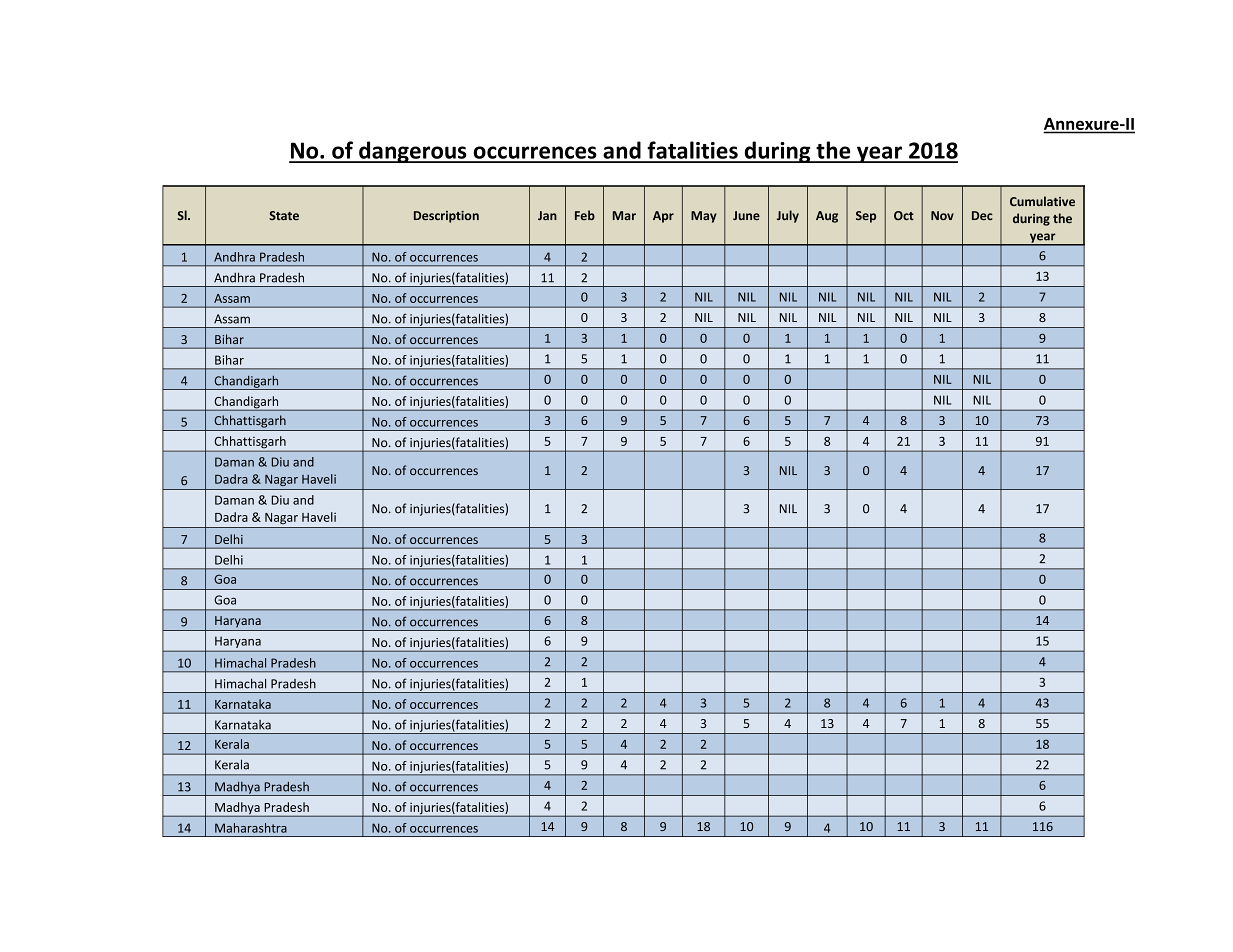  What do you see at coordinates (866, 217) in the image?
I see `Sep` at bounding box center [866, 217].
